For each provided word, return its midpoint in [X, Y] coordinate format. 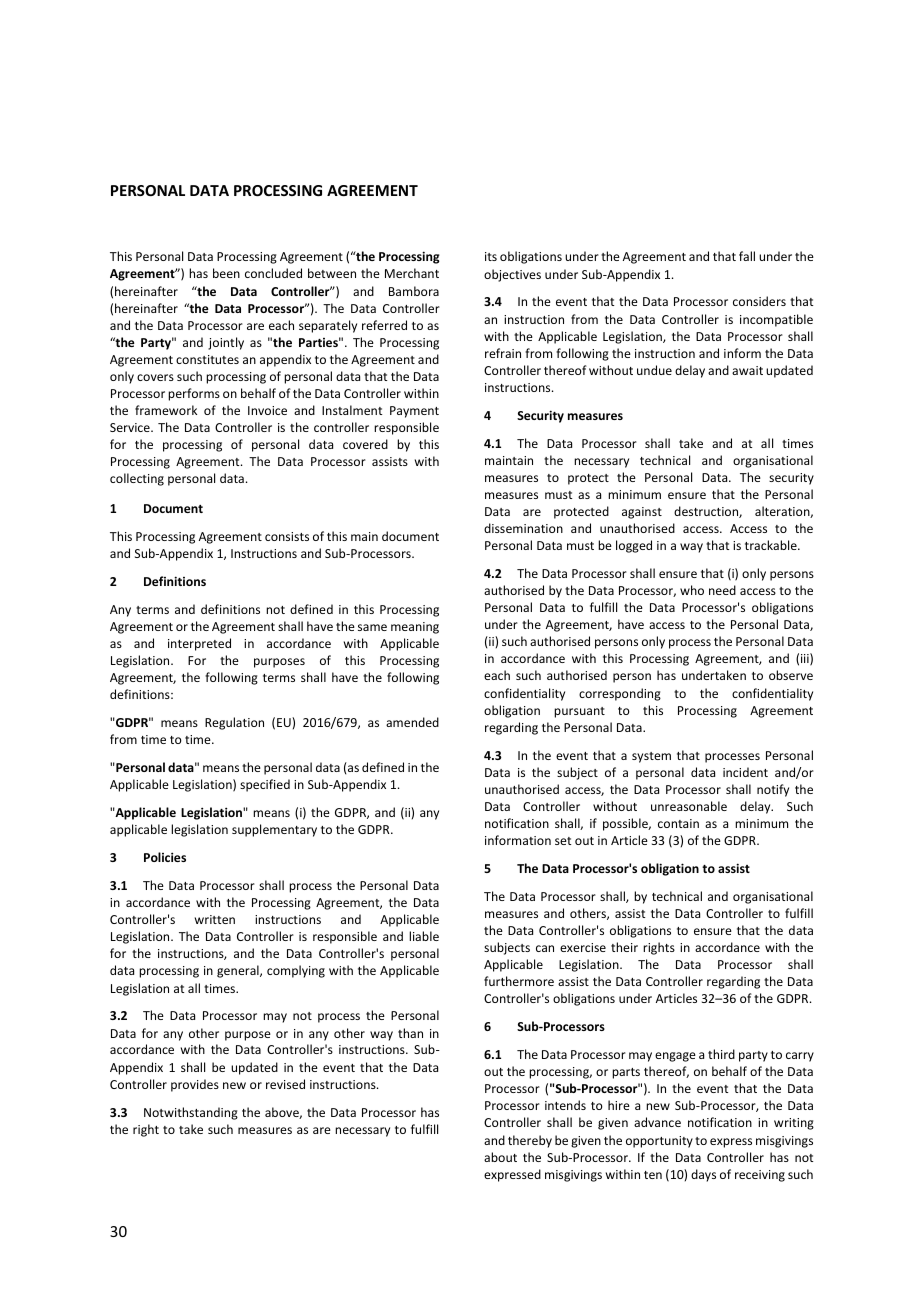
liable [424, 936]
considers [759, 301]
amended [412, 722]
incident [745, 772]
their [624, 947]
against [642, 513]
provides [195, 1085]
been [226, 273]
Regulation [234, 723]
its [491, 256]
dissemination [523, 528]
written [215, 919]
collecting [137, 479]
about [500, 1157]
